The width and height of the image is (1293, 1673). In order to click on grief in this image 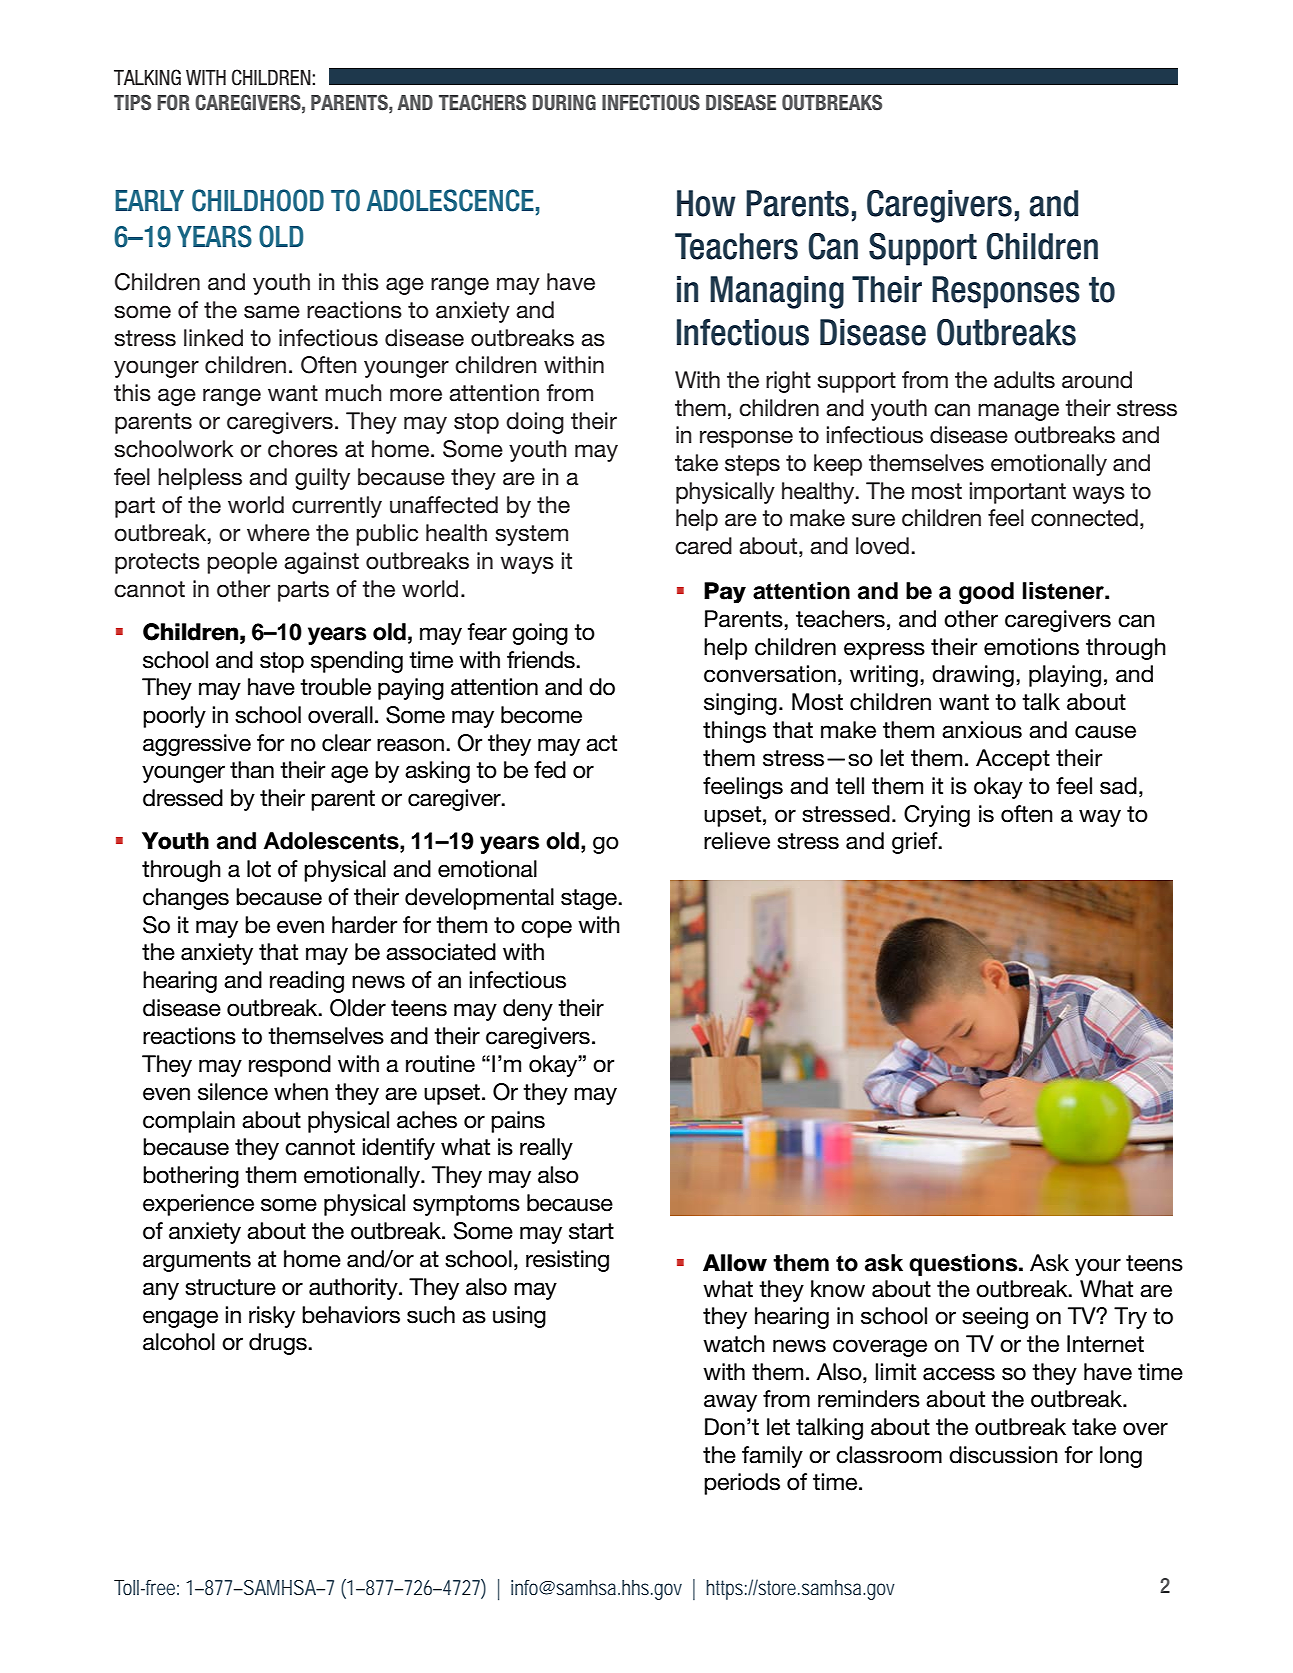, I will do `click(916, 843)`.
